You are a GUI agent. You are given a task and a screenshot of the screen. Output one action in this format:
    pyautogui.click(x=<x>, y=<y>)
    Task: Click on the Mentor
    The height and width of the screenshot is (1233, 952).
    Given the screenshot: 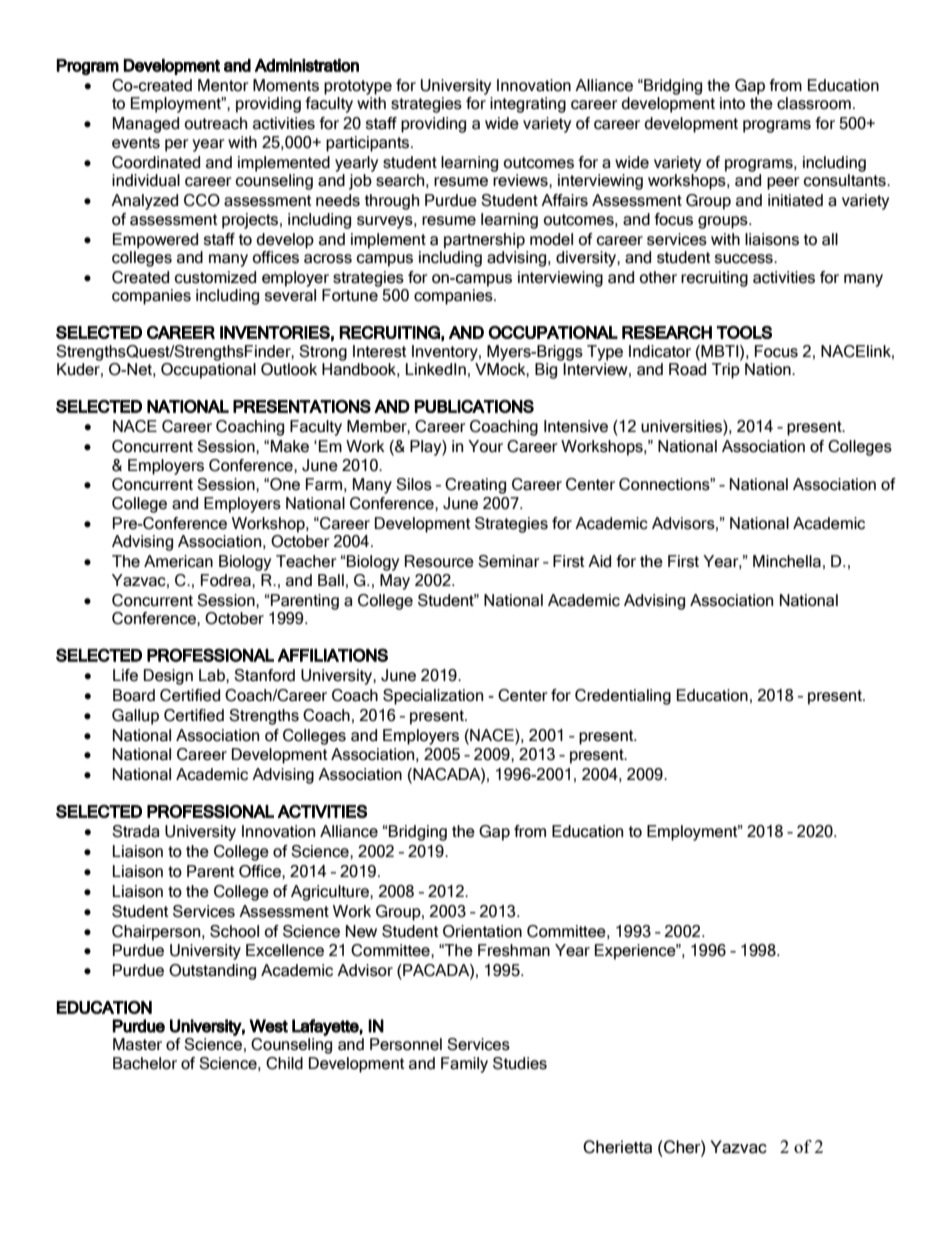 What is the action you would take?
    pyautogui.click(x=223, y=85)
